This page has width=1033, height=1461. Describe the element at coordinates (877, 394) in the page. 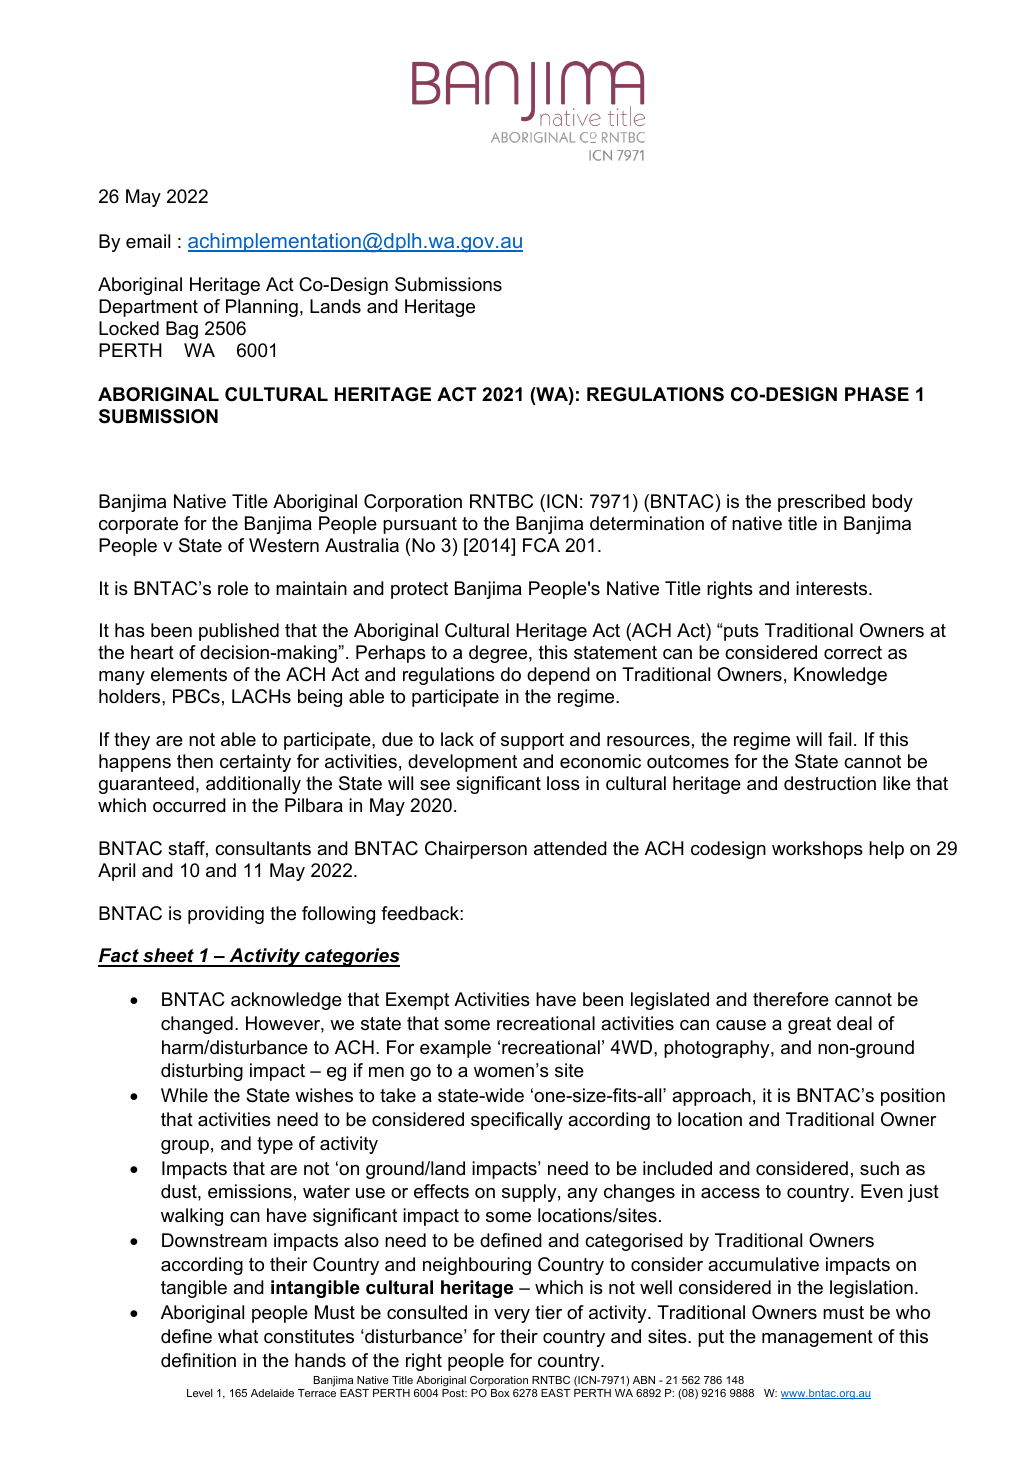

I see `PHASE` at that location.
